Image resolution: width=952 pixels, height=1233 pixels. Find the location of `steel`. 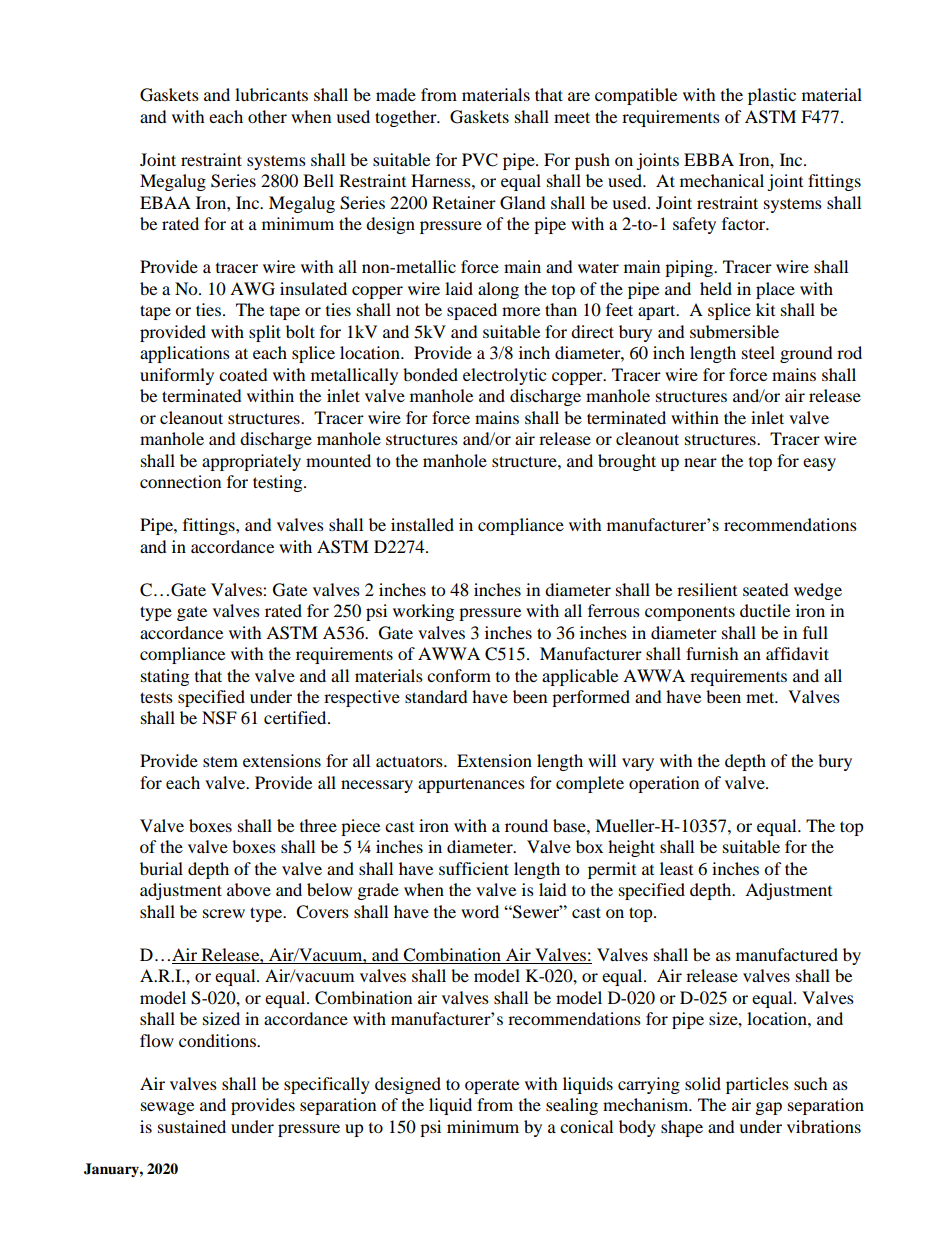

steel is located at coordinates (758, 352).
